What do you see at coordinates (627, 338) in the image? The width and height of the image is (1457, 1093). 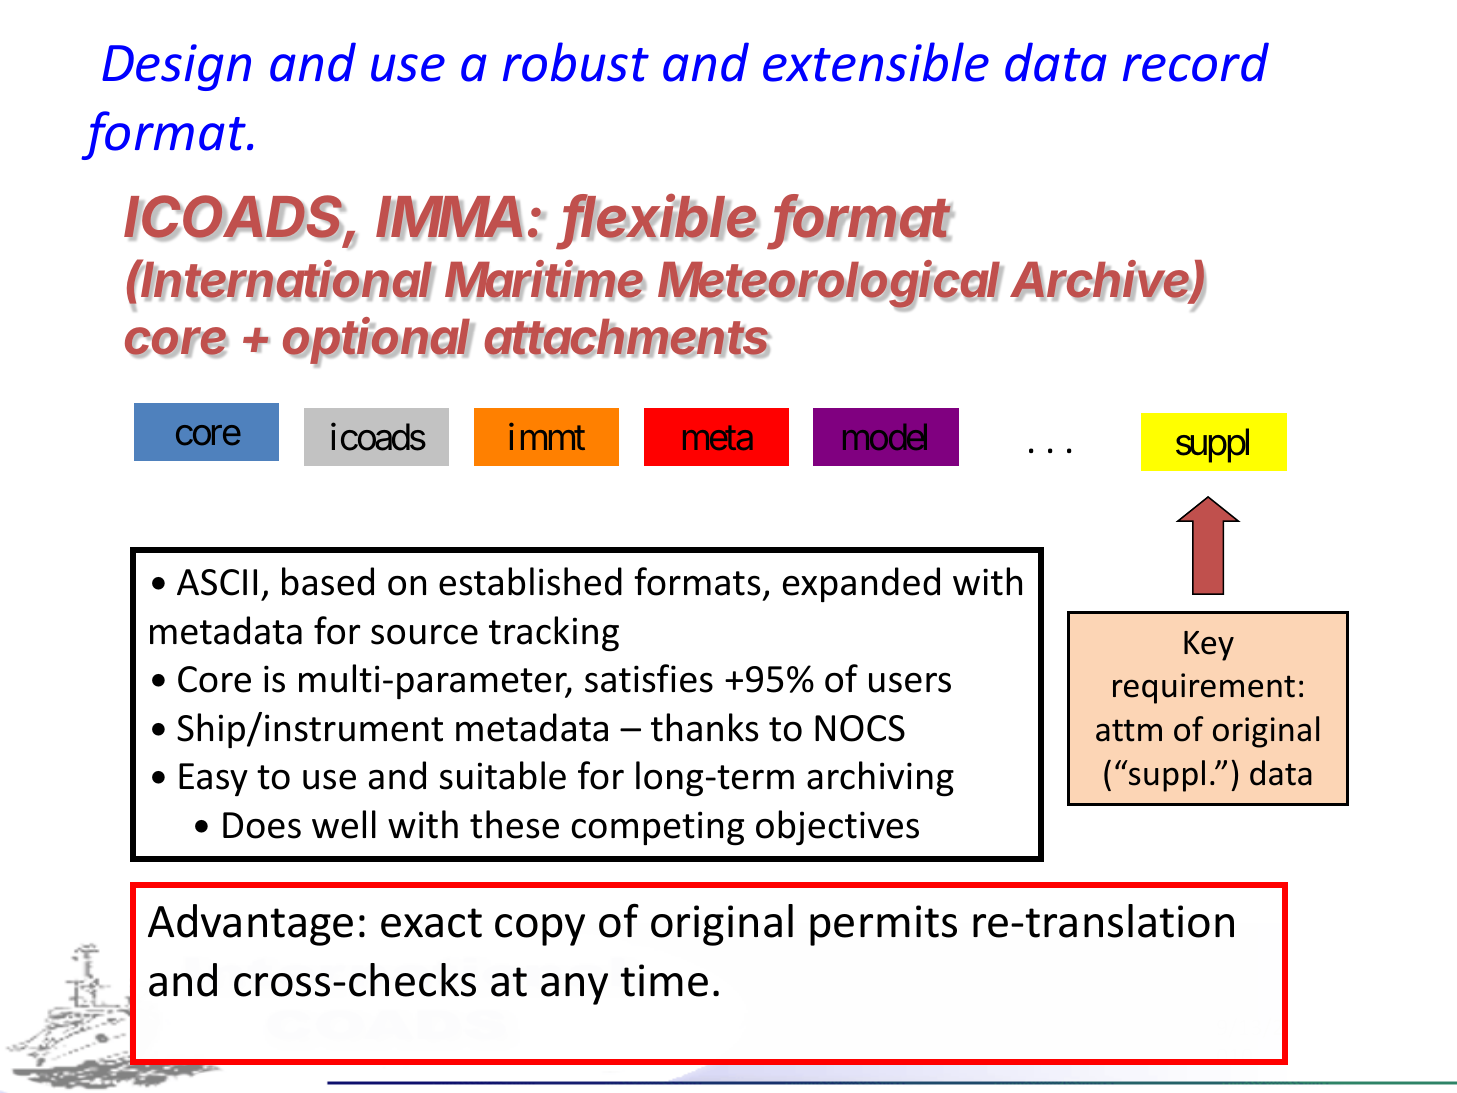 I see `attachments` at bounding box center [627, 338].
